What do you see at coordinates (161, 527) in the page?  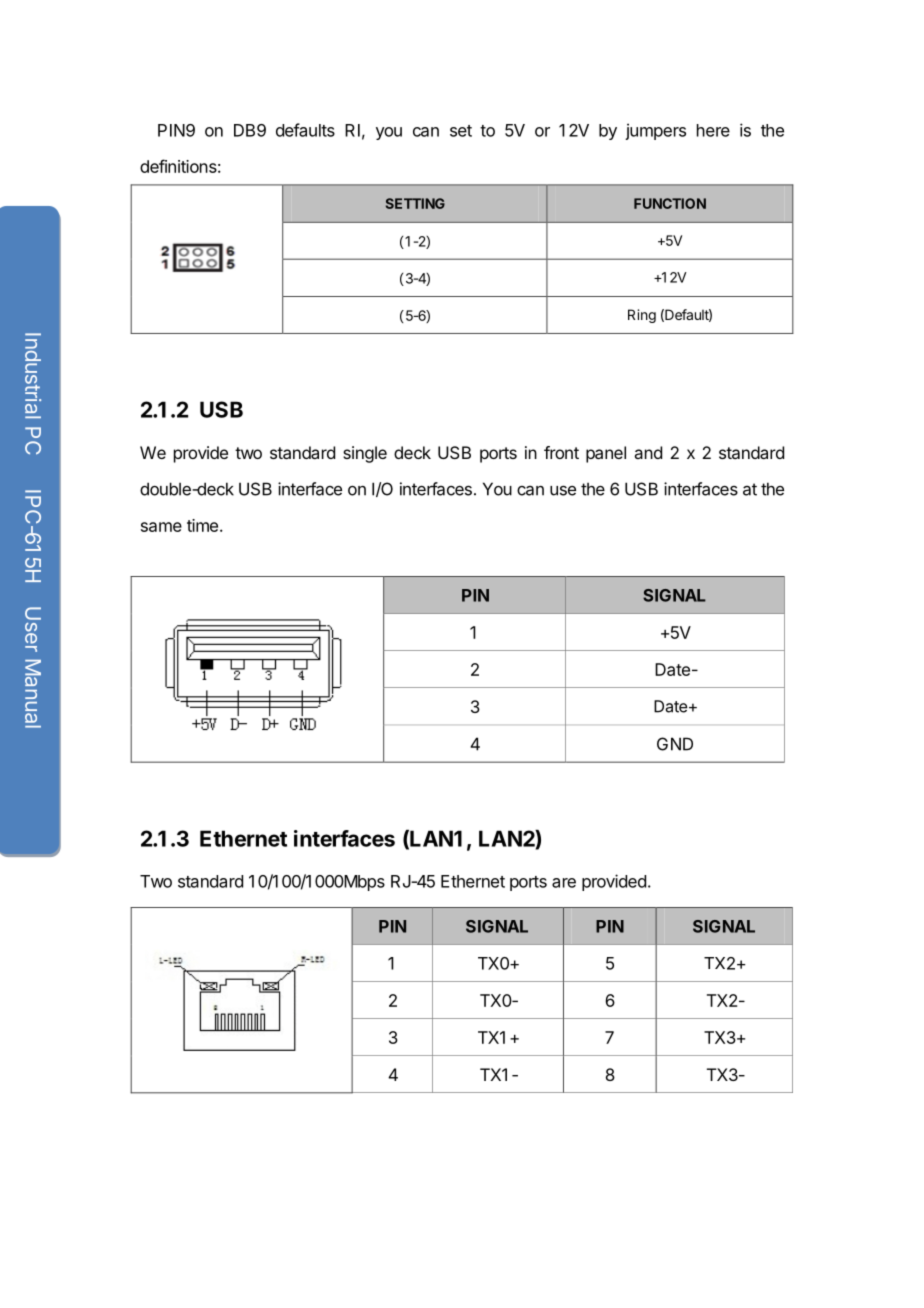 I see `same` at bounding box center [161, 527].
